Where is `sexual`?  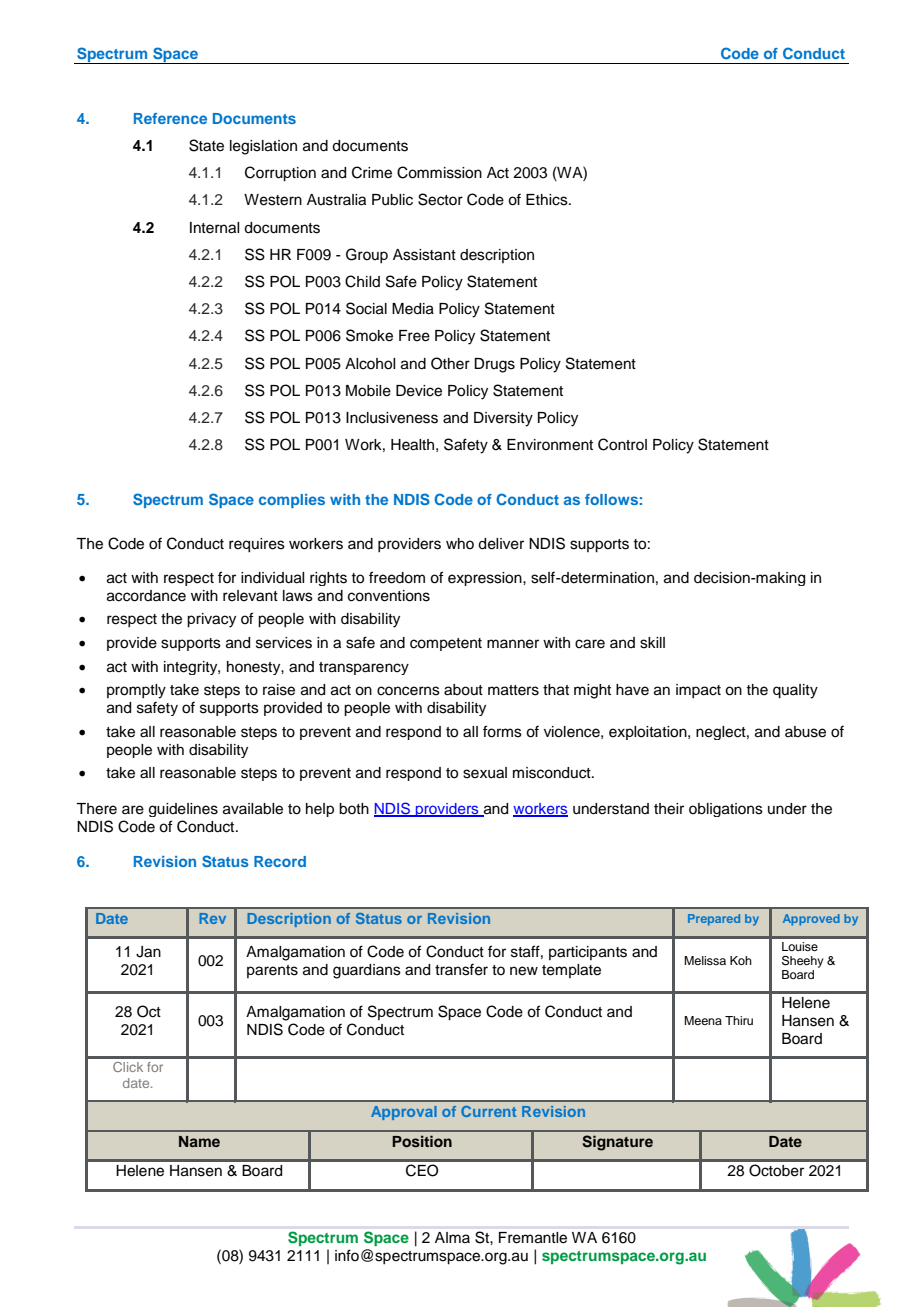
sexual is located at coordinates (485, 773).
